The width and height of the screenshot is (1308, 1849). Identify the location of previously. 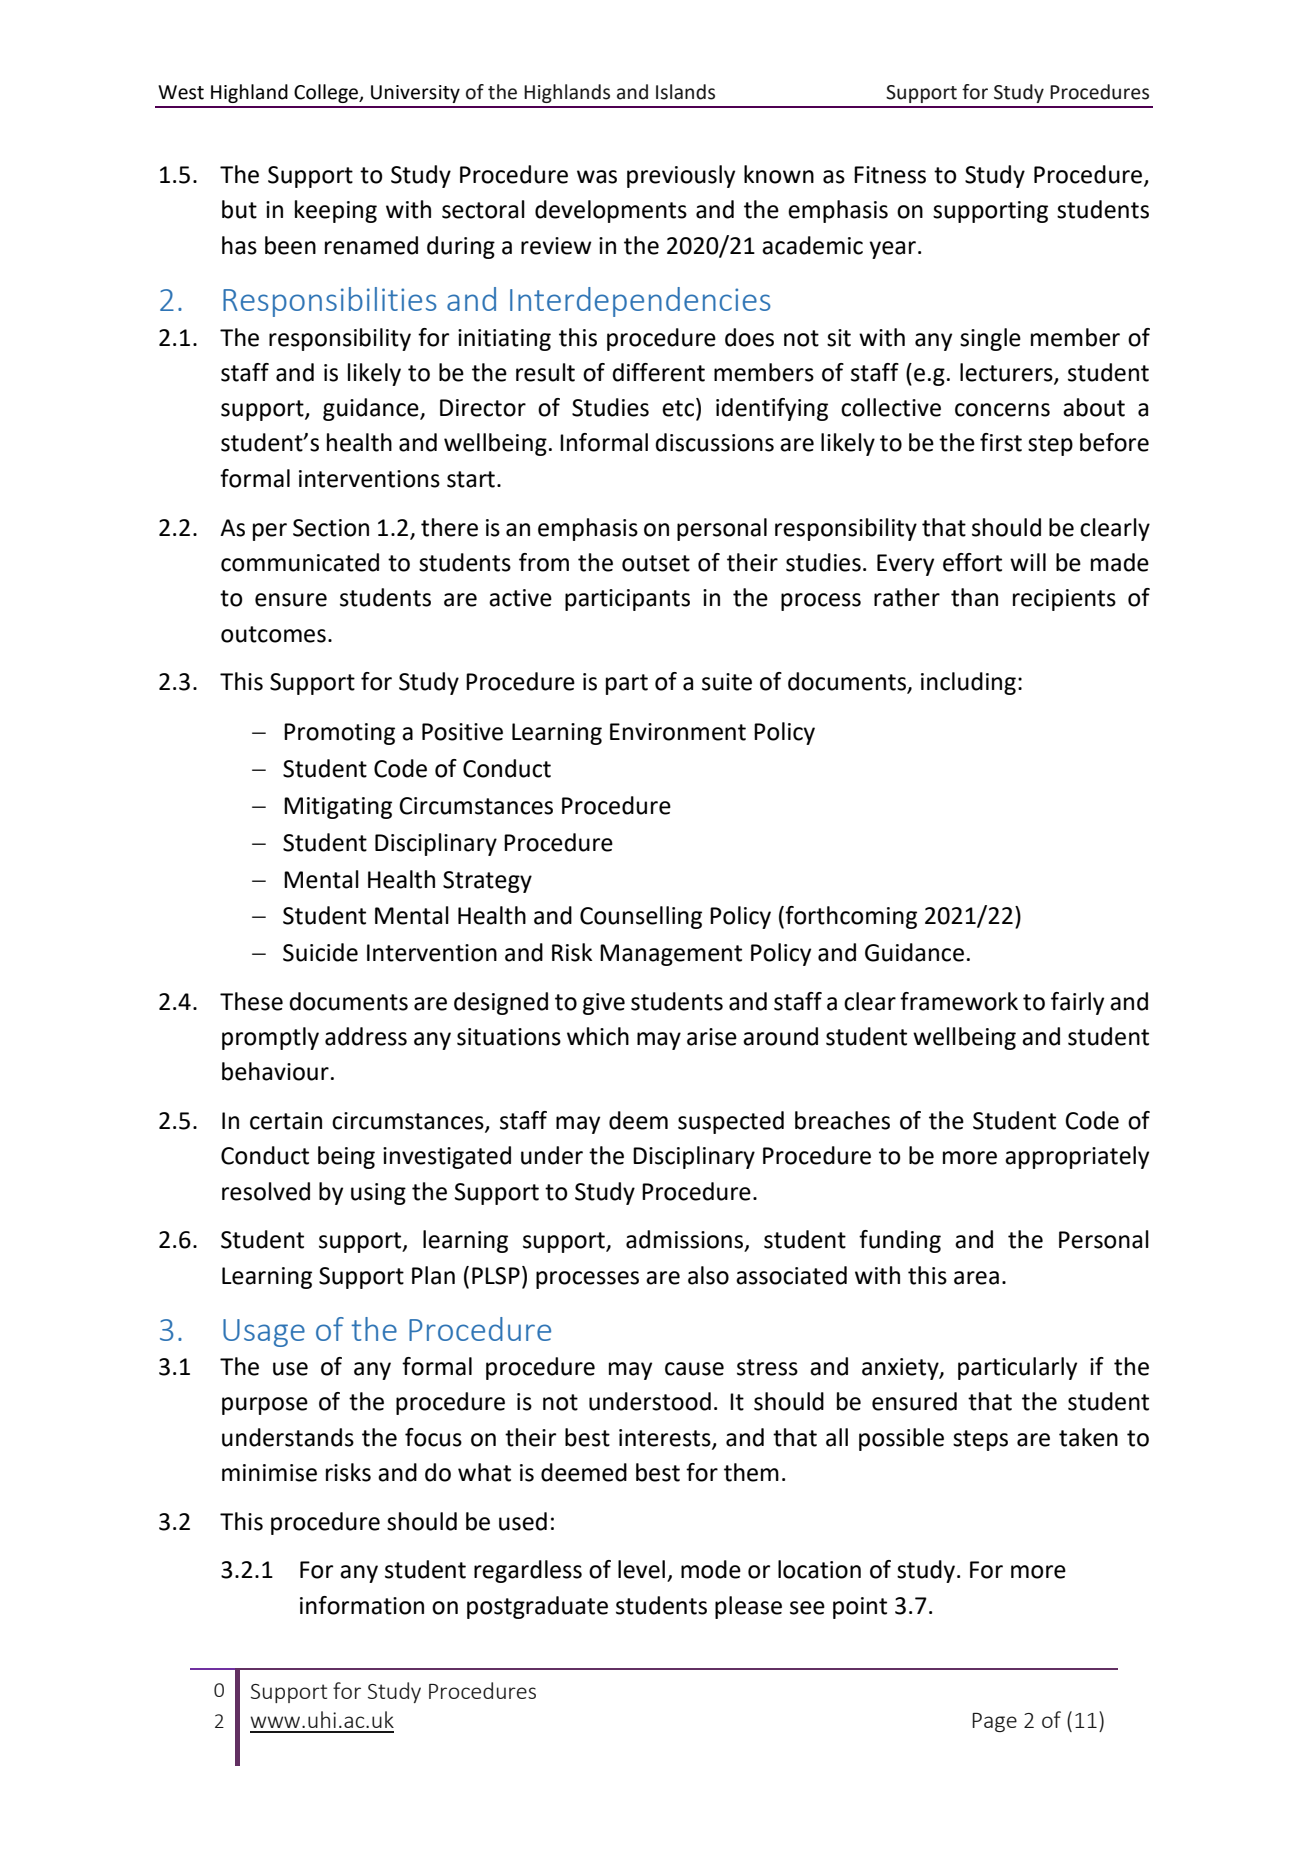
(681, 176).
